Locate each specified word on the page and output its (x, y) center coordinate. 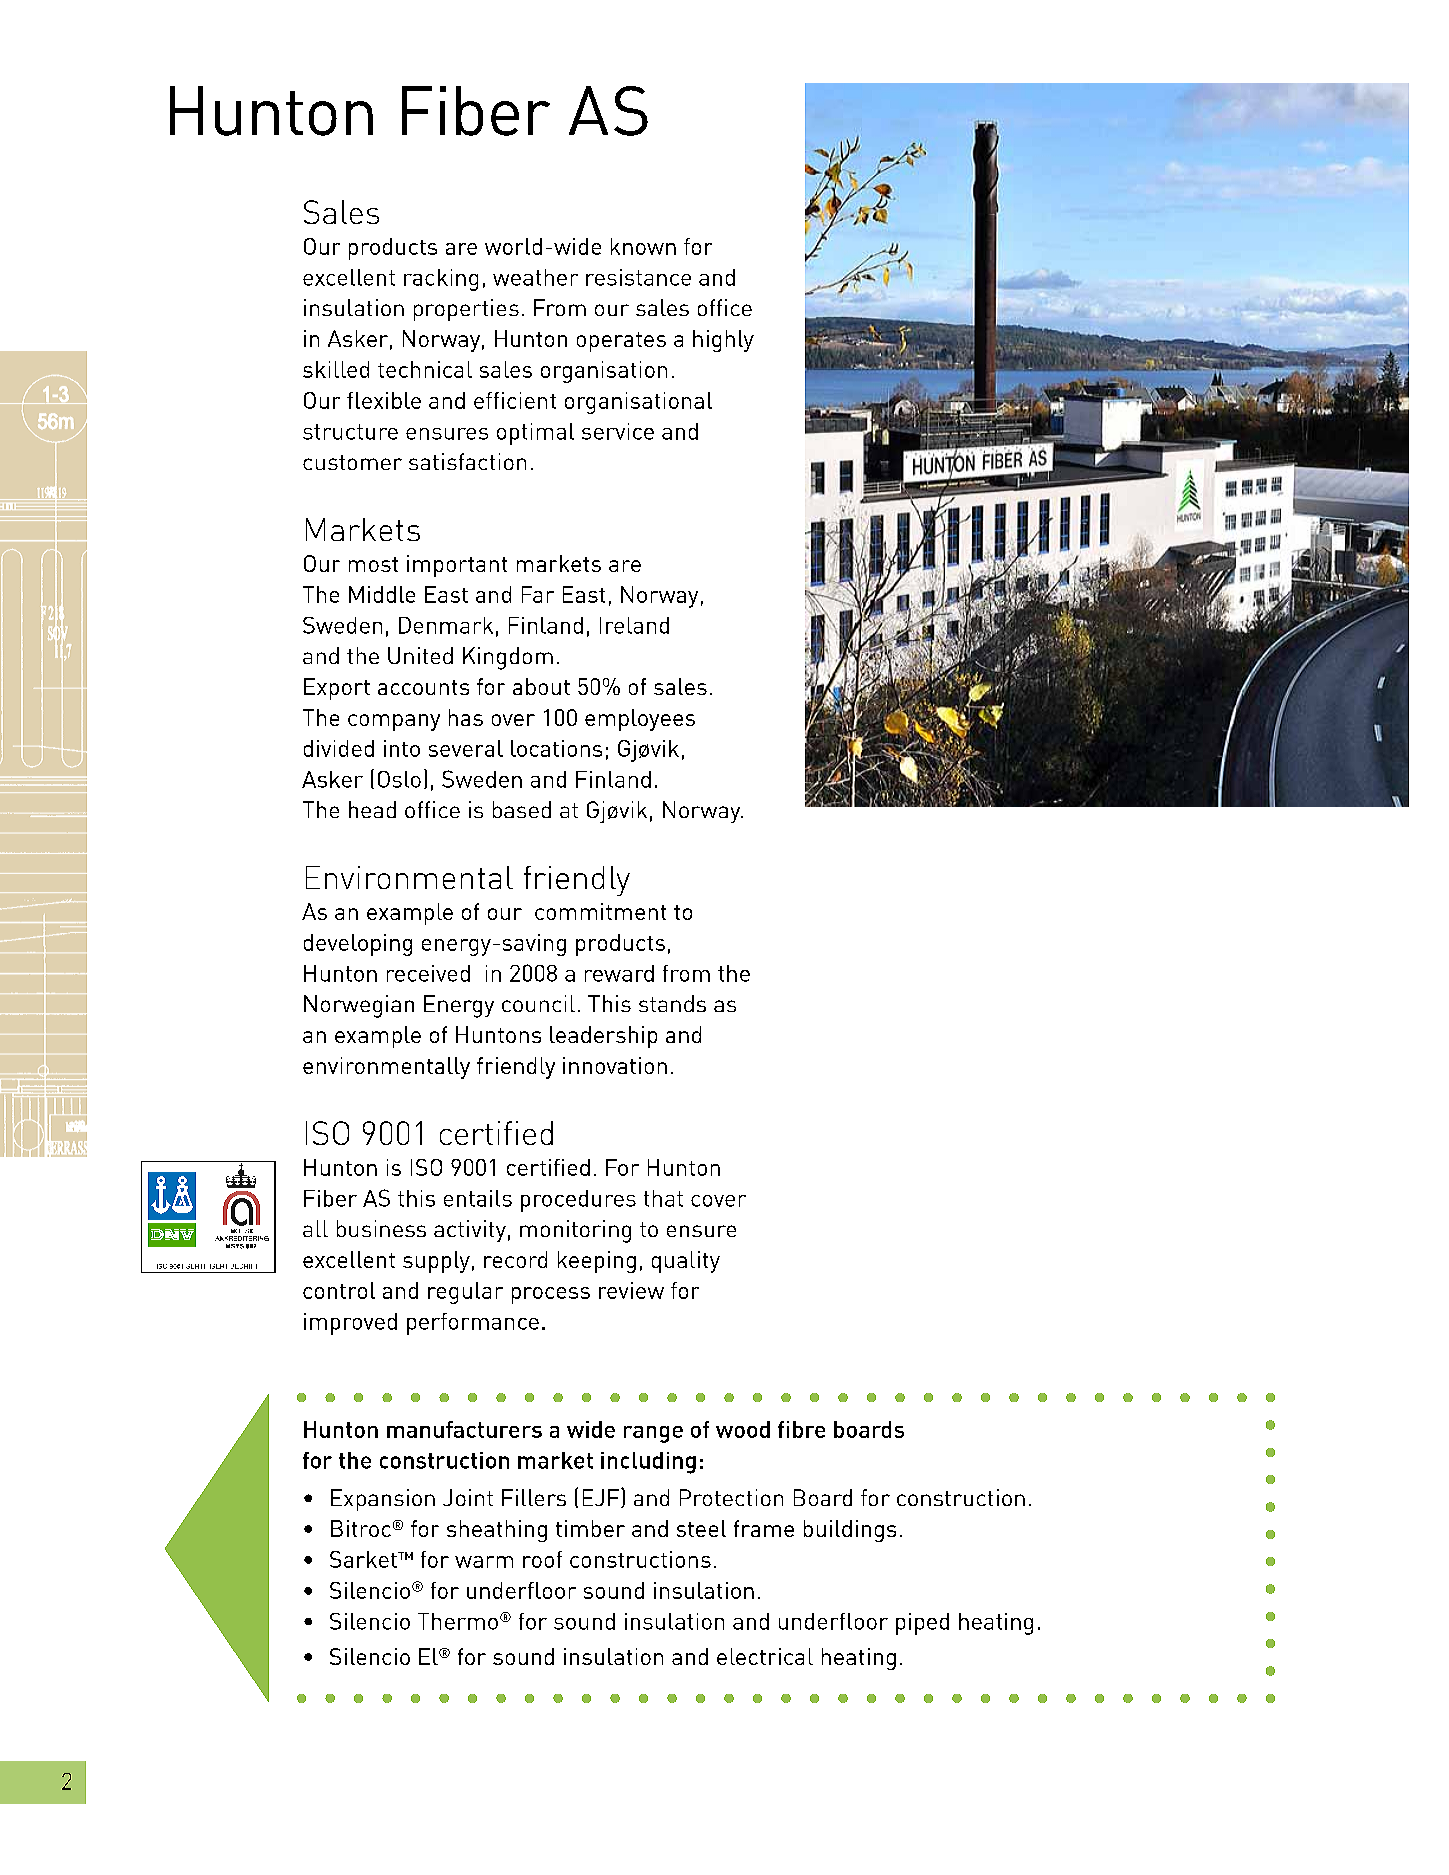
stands (672, 1003)
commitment (600, 911)
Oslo (399, 779)
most (373, 564)
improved (350, 1324)
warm (484, 1562)
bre (809, 1429)
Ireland (634, 625)
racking (441, 280)
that (663, 1198)
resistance (638, 277)
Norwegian (359, 1006)
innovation (615, 1065)
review (631, 1290)
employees (640, 720)
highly (723, 341)
